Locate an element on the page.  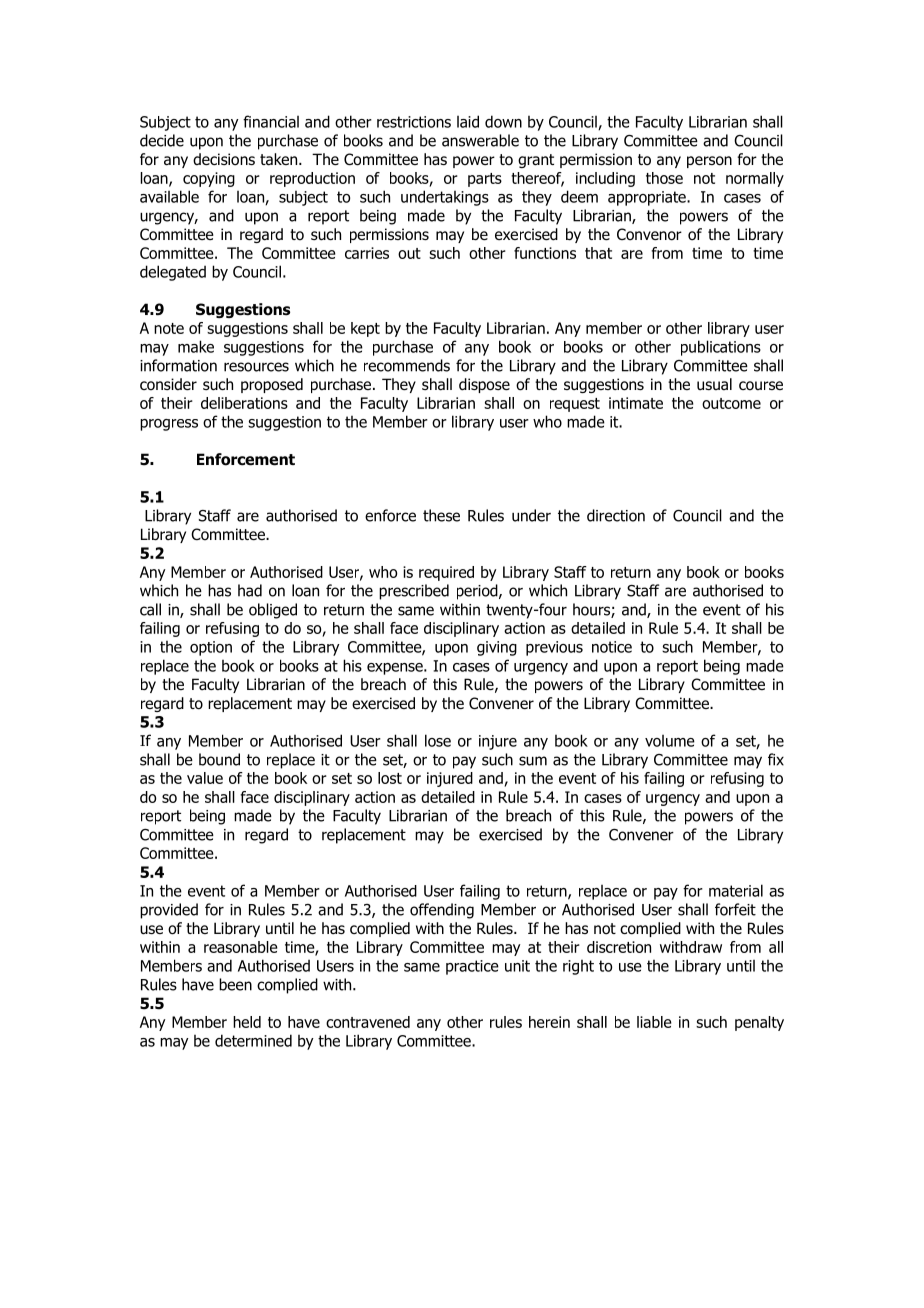
practice is located at coordinates (472, 967).
